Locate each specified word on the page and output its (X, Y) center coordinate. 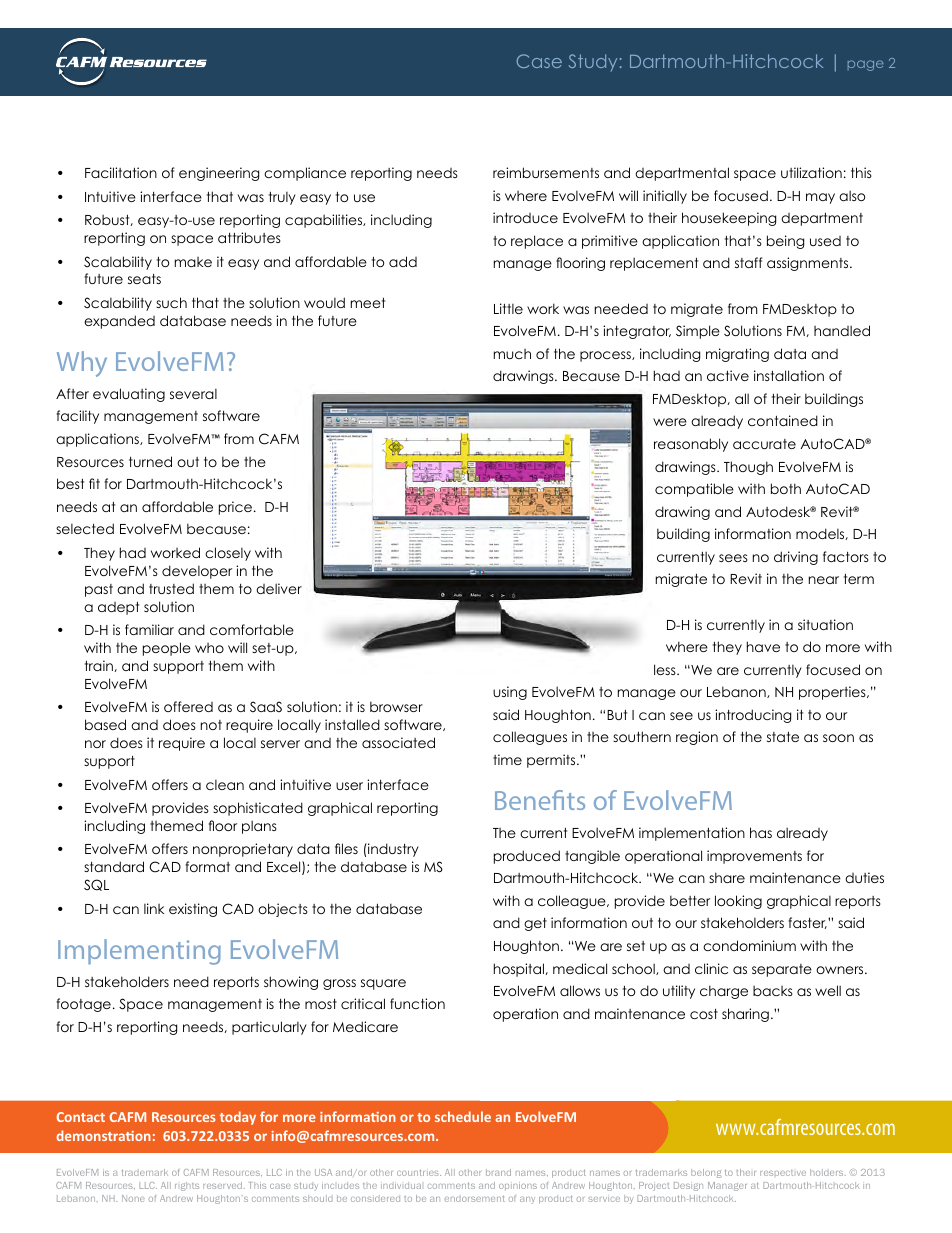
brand (498, 1172)
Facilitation (121, 172)
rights (187, 1186)
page (866, 65)
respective (783, 1173)
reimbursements (546, 172)
